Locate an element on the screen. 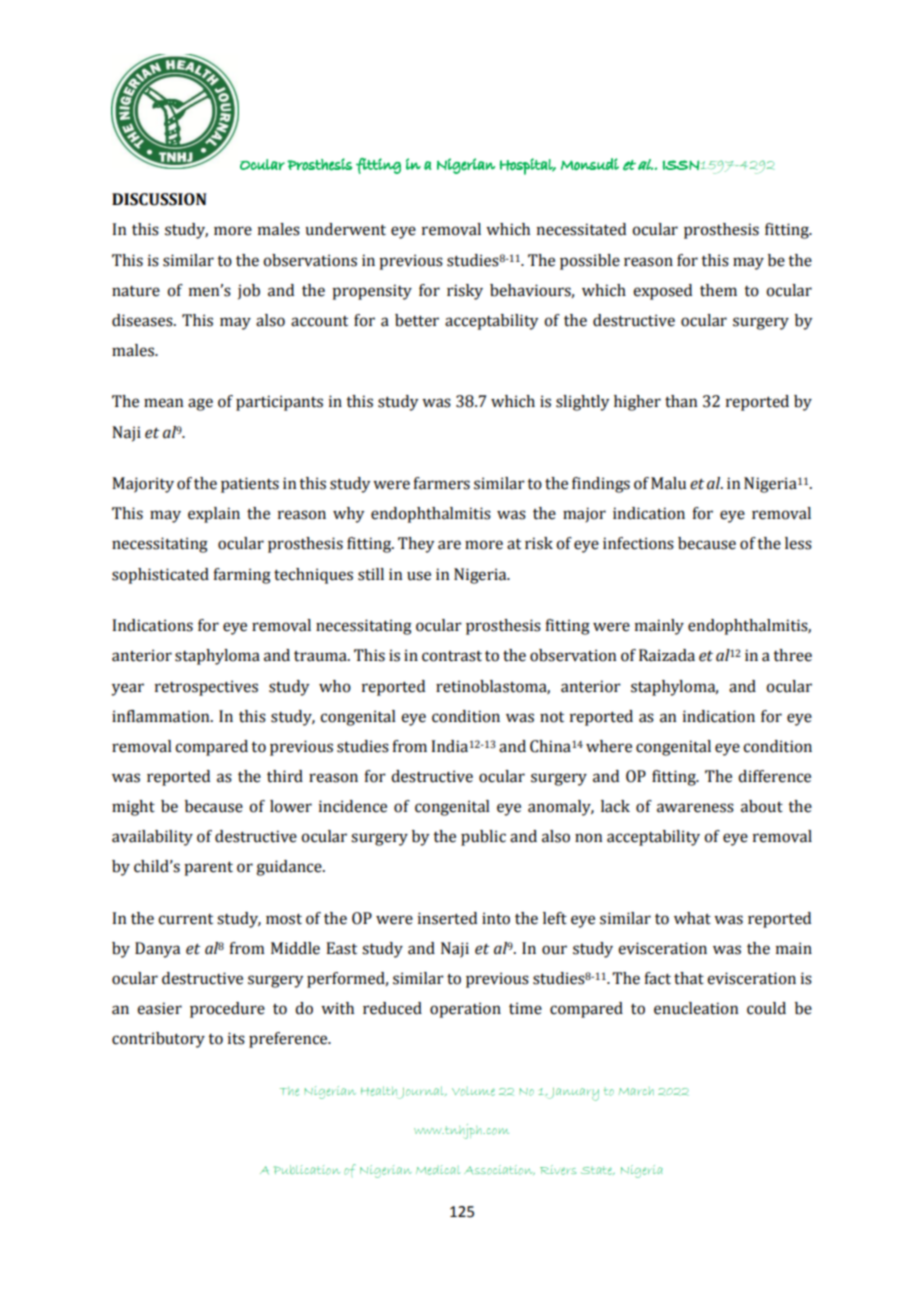 The image size is (924, 1308). them is located at coordinates (718, 290).
